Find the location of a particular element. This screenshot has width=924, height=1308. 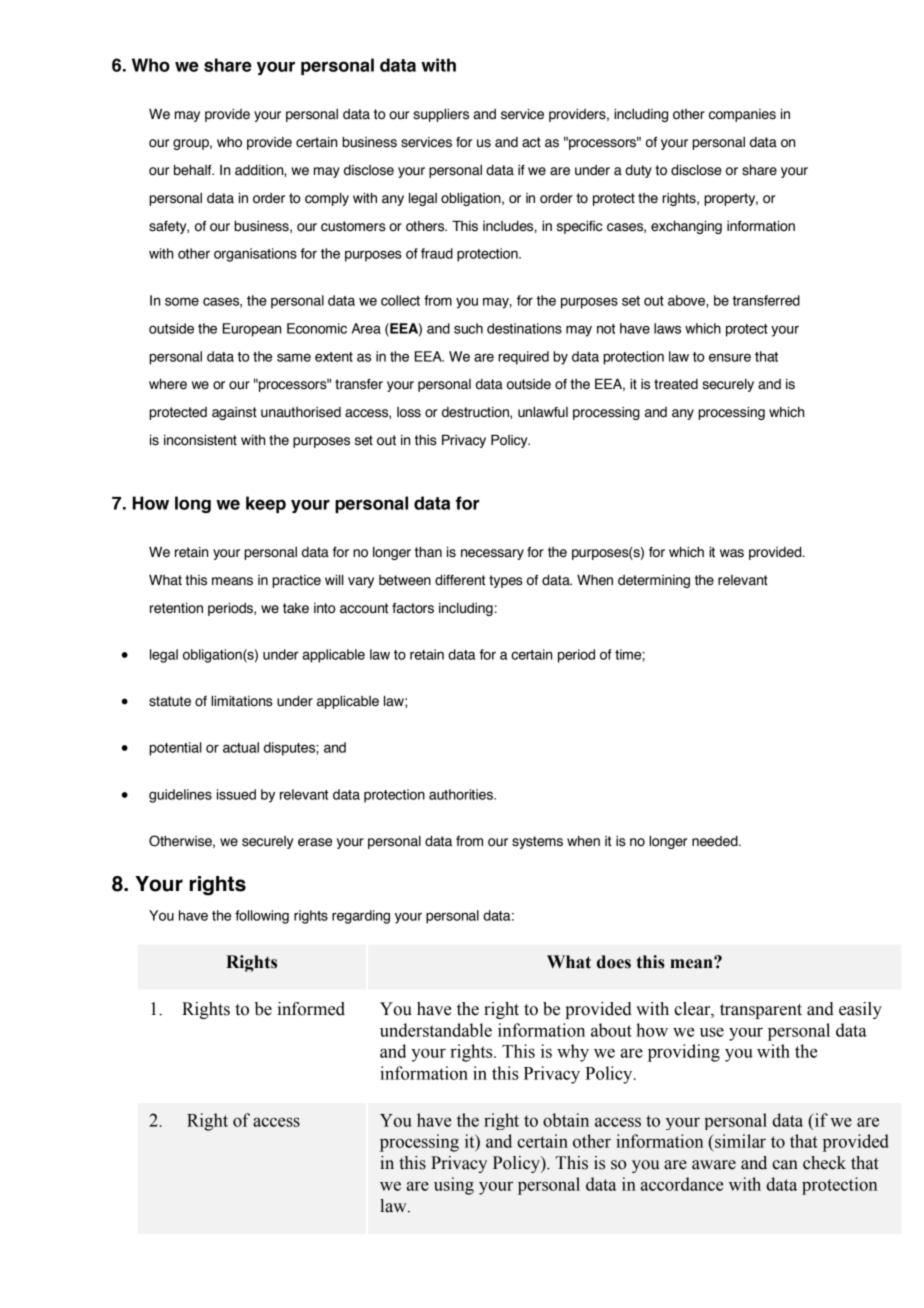

keep is located at coordinates (266, 504).
